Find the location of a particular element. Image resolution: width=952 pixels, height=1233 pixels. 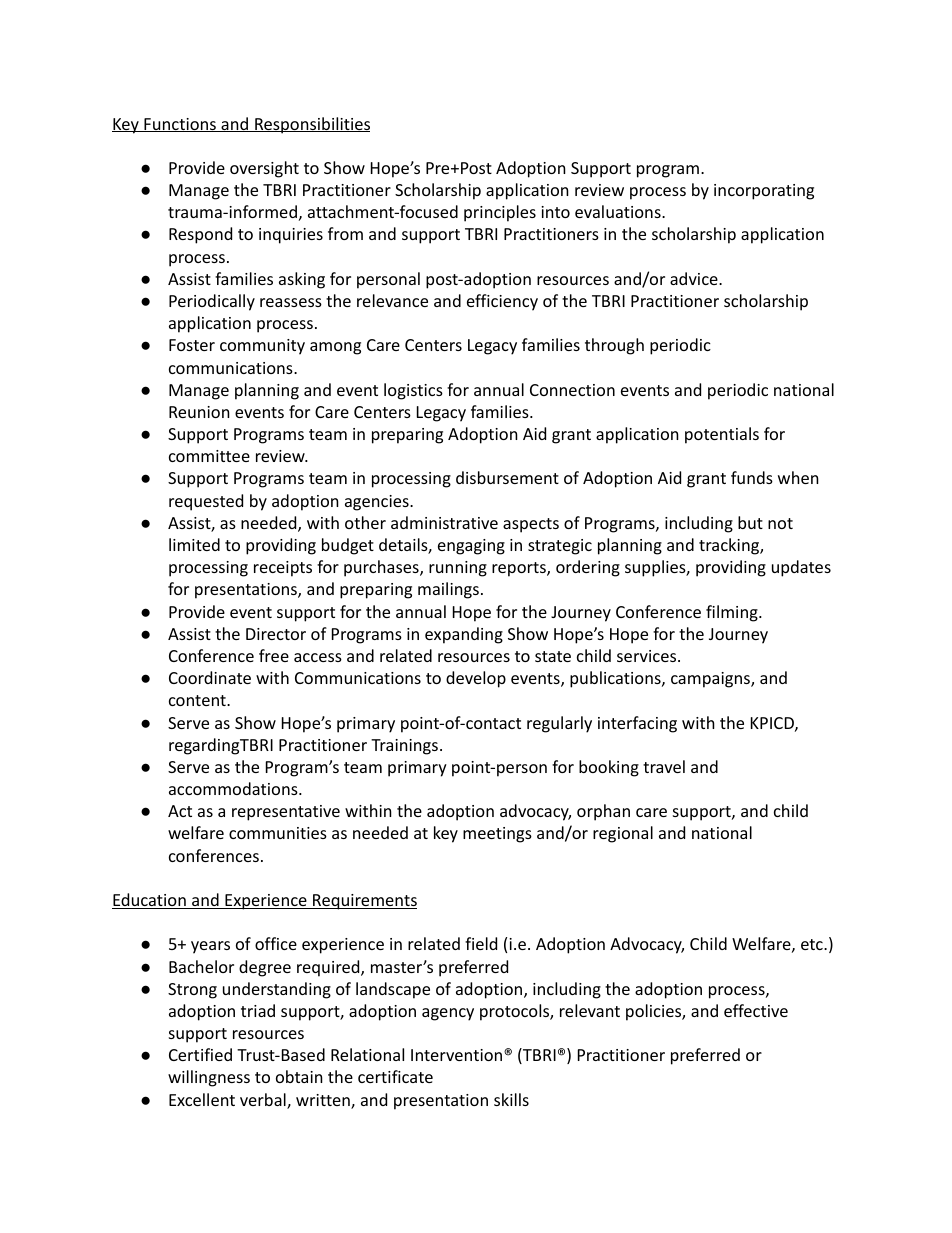

principles is located at coordinates (500, 213).
